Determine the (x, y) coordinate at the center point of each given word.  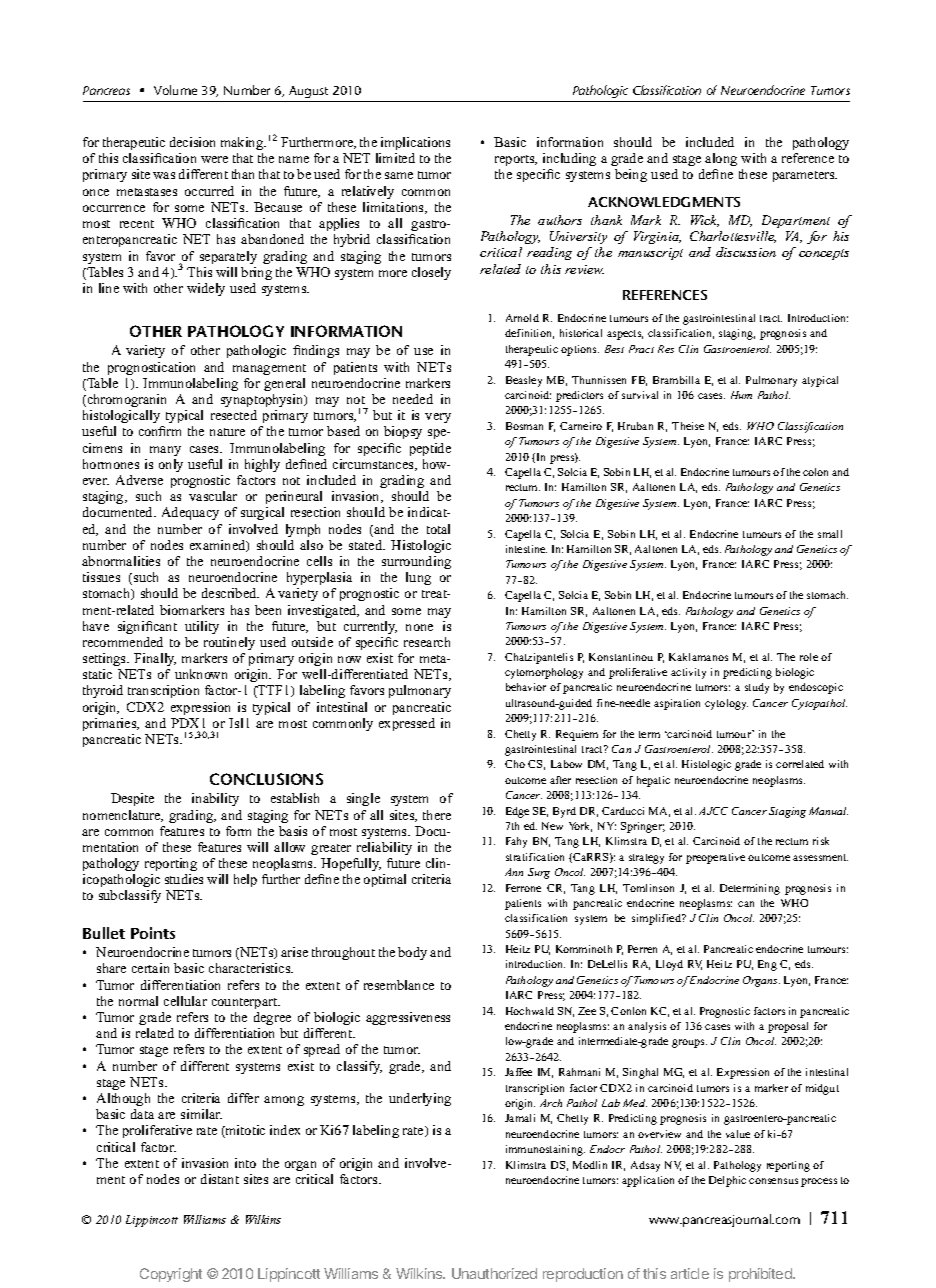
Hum (741, 395)
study (757, 688)
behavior (526, 687)
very (438, 418)
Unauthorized (494, 1273)
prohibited (761, 1275)
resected (234, 415)
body (412, 953)
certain (150, 968)
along (721, 159)
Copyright (171, 1275)
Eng (767, 965)
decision (192, 142)
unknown (201, 674)
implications (415, 143)
